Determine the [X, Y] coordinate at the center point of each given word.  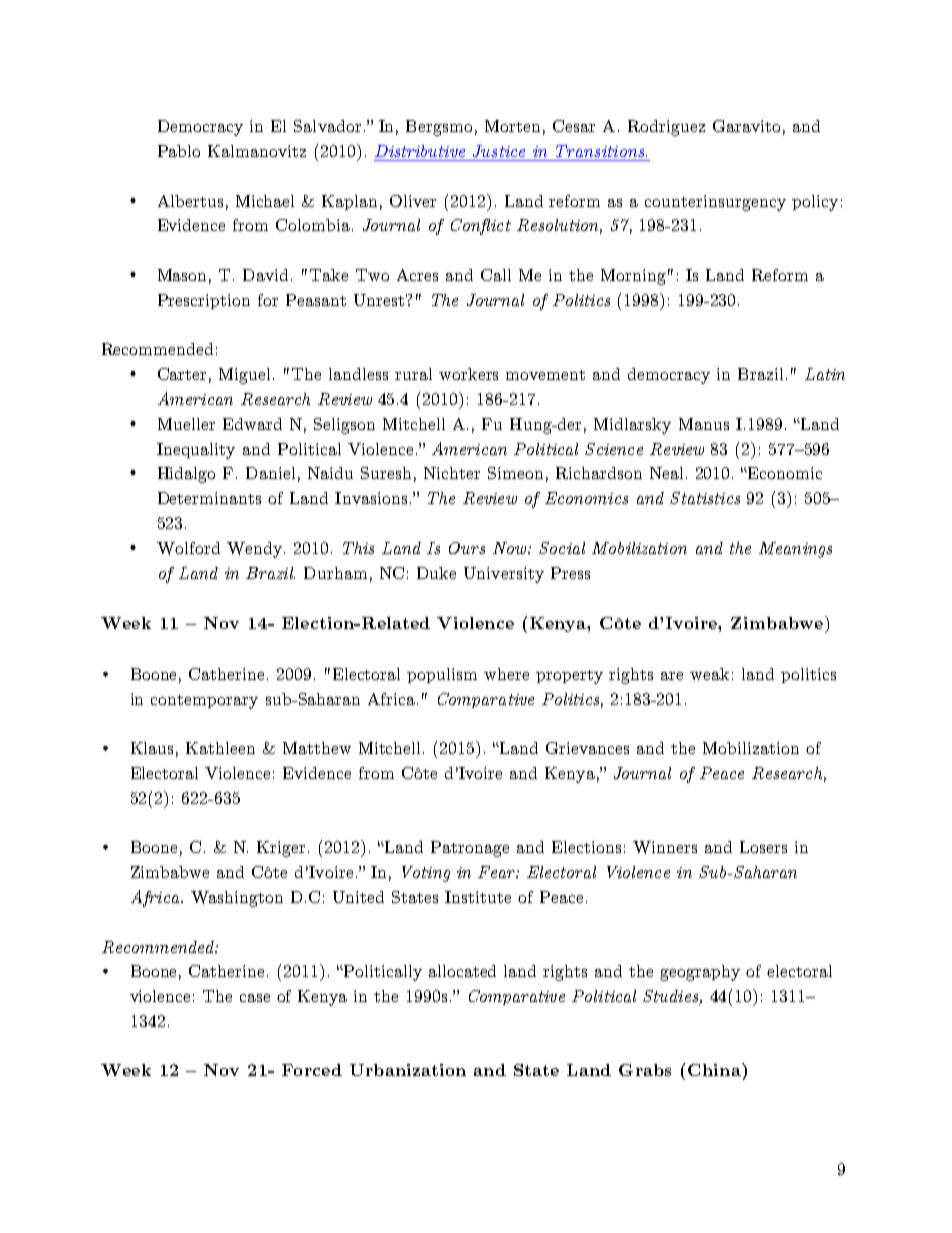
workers [468, 374]
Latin [825, 374]
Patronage [470, 849]
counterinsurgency [715, 203]
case [255, 998]
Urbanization [408, 1070]
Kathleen [220, 748]
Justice [499, 151]
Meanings [795, 550]
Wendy [254, 550]
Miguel [246, 376]
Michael [265, 201]
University [504, 575]
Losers [763, 847]
